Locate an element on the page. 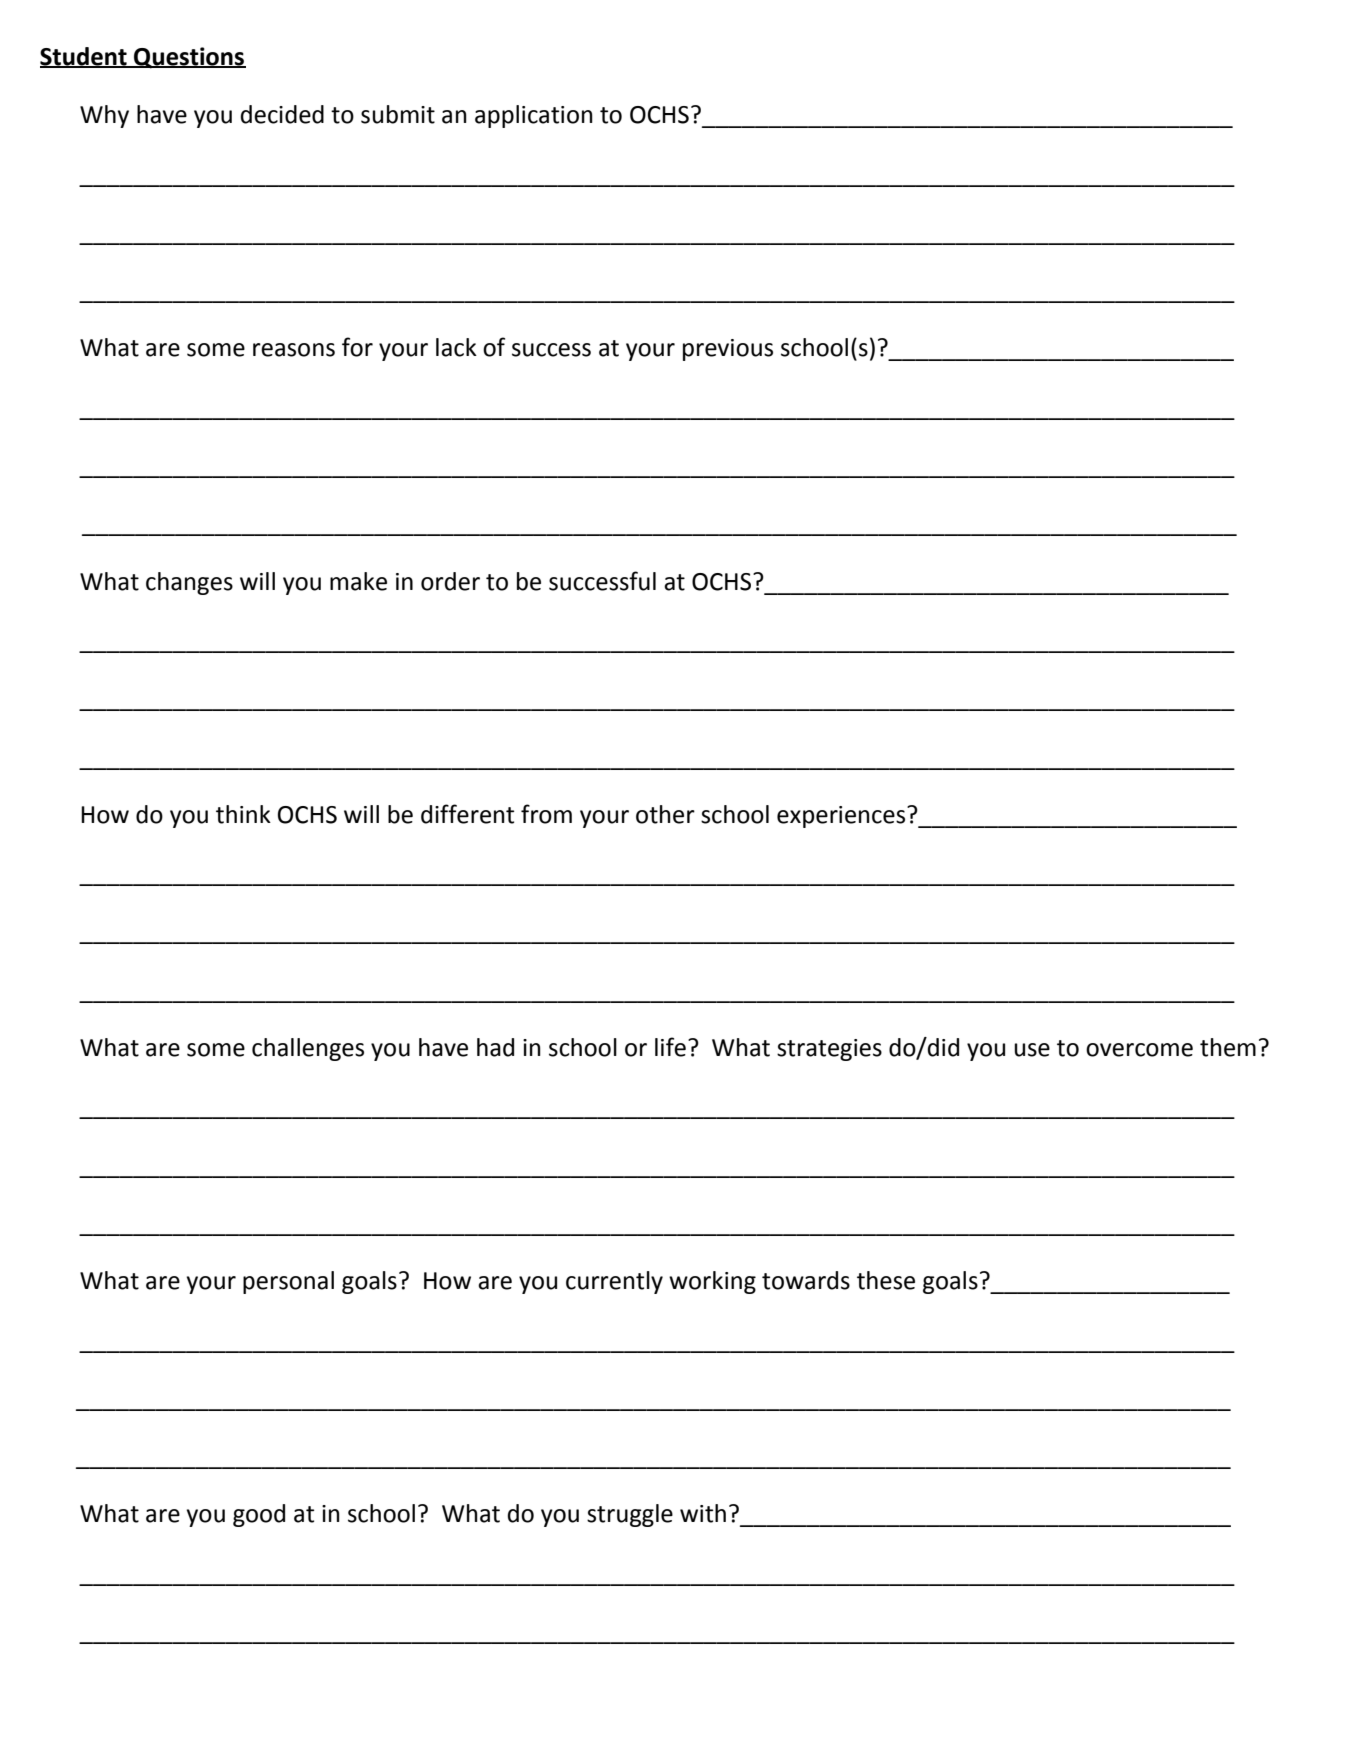 This page has width=1359, height=1759. lack is located at coordinates (456, 347).
